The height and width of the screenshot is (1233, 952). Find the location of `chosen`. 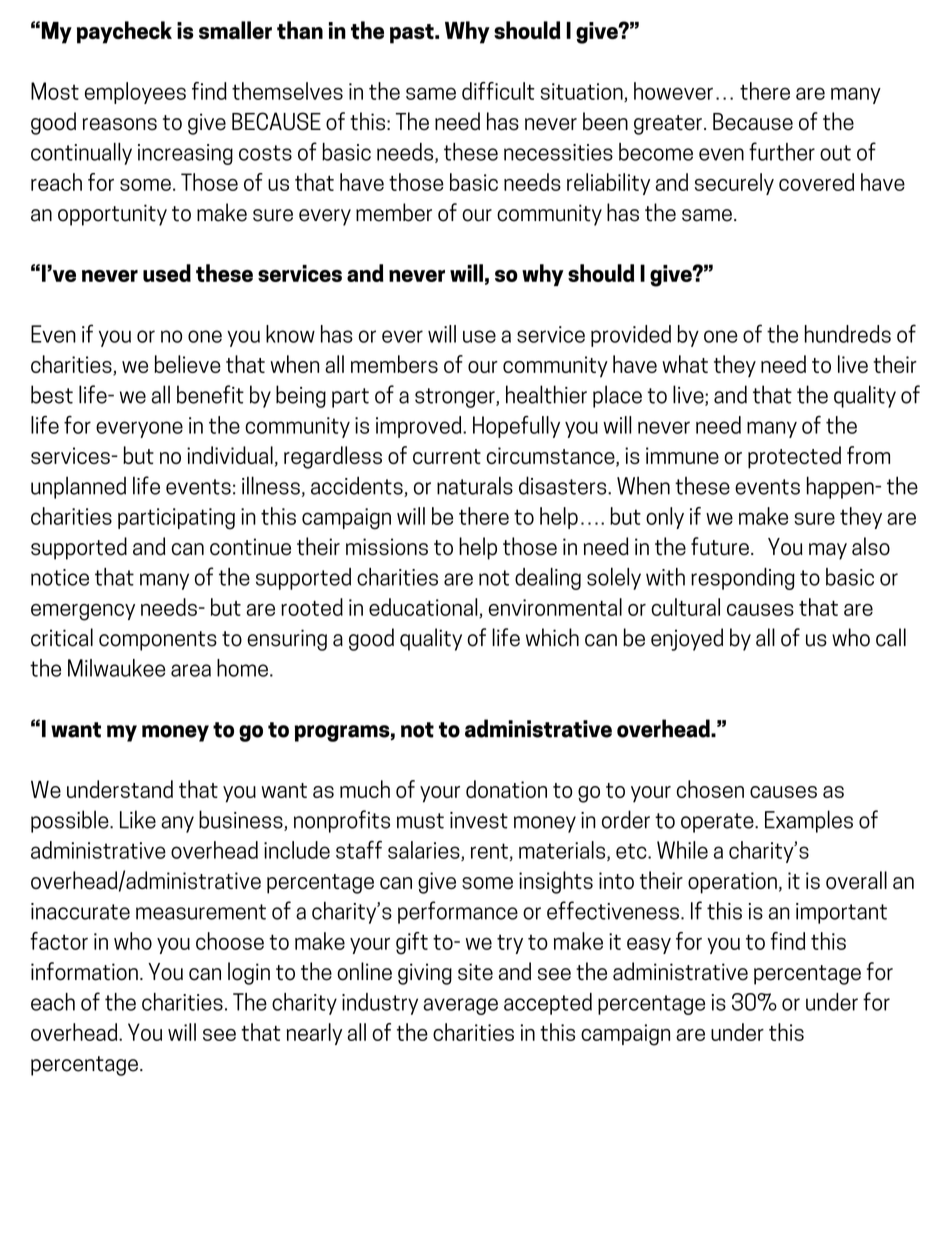

chosen is located at coordinates (710, 789).
